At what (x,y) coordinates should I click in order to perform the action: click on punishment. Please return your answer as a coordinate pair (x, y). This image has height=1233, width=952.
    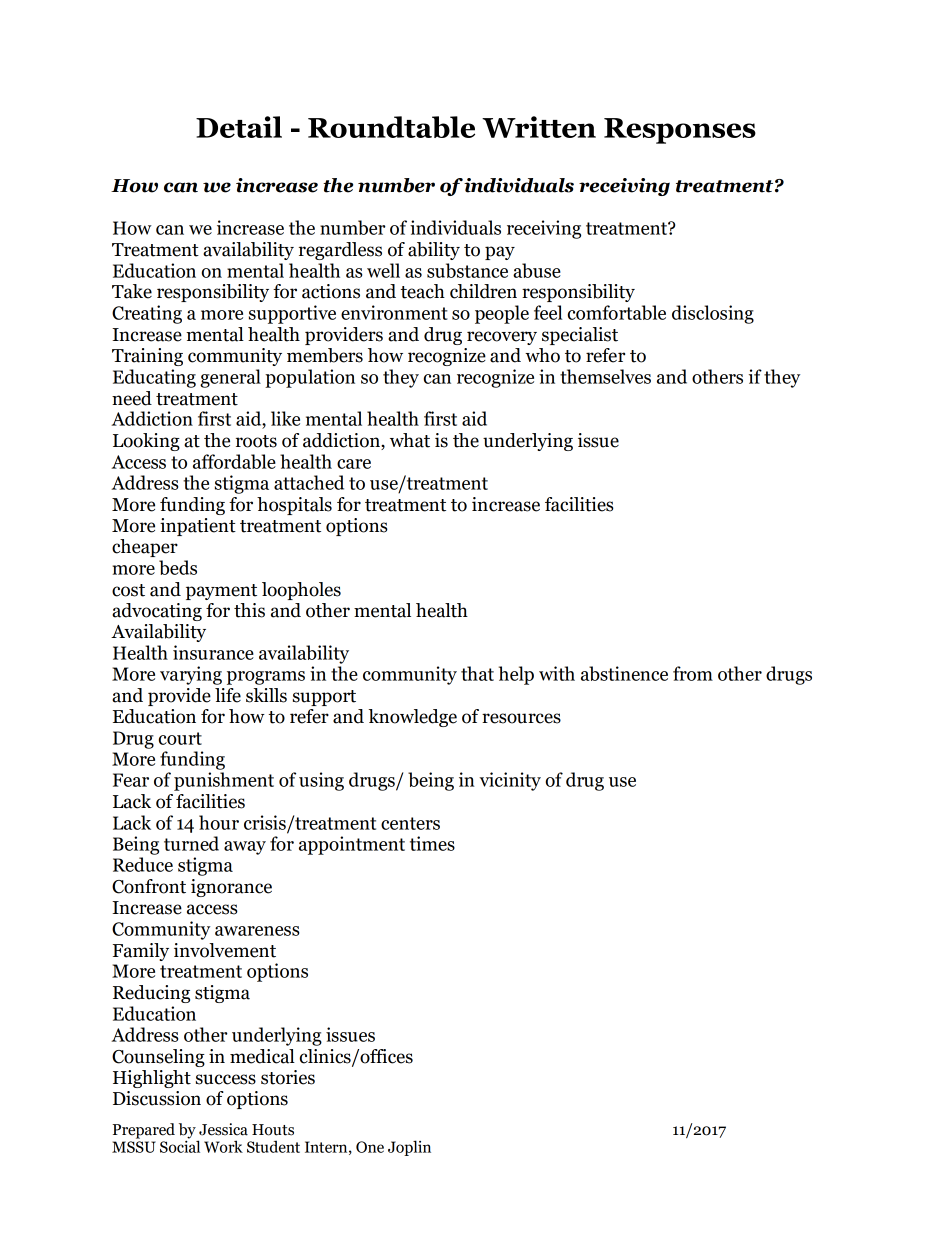
    Looking at the image, I should click on (224, 781).
